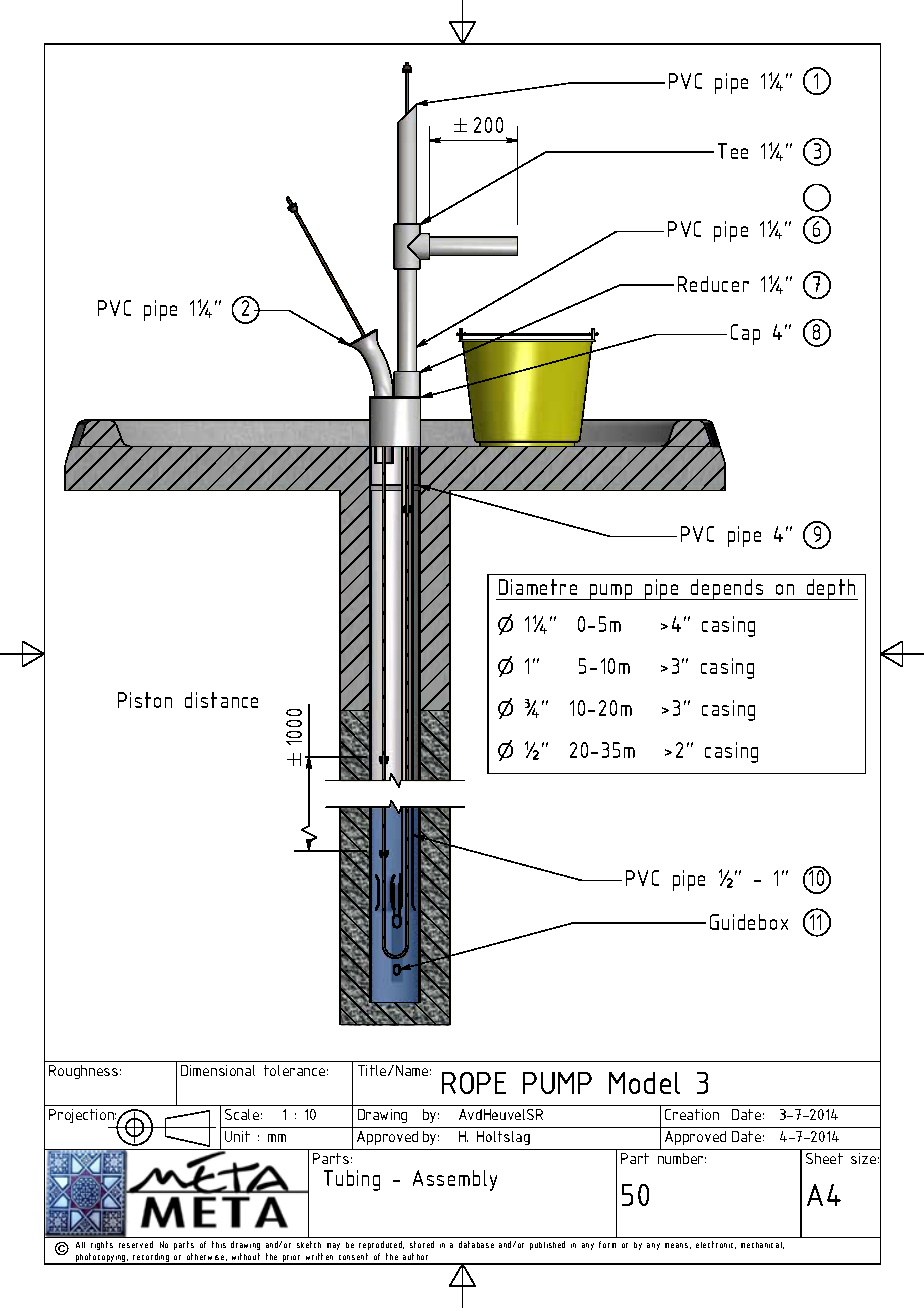 The height and width of the screenshot is (1308, 924). Describe the element at coordinates (145, 700) in the screenshot. I see `Piston` at that location.
